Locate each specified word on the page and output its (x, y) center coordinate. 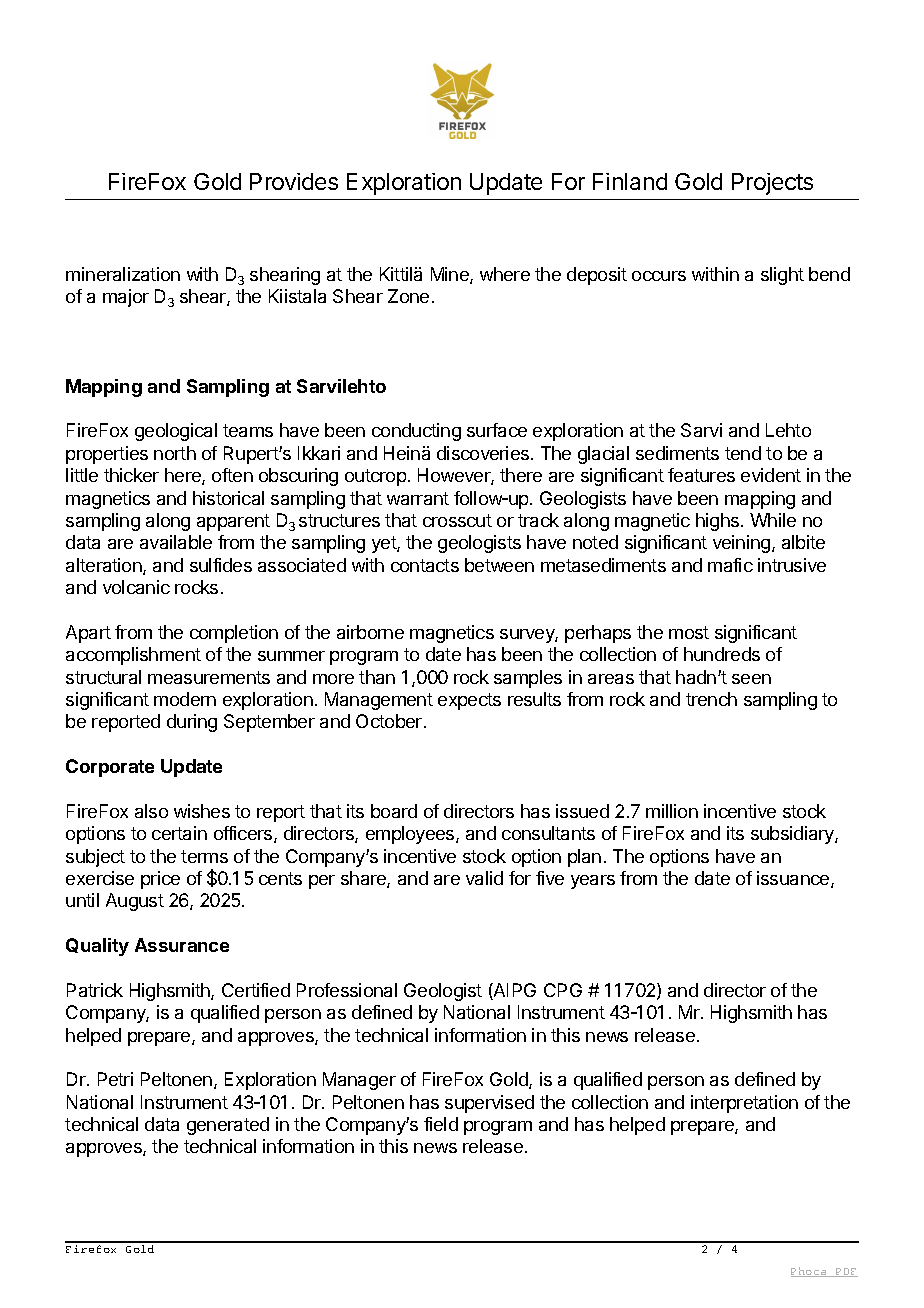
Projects (772, 184)
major (126, 298)
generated (228, 1126)
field (441, 1124)
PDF (846, 1272)
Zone (408, 296)
